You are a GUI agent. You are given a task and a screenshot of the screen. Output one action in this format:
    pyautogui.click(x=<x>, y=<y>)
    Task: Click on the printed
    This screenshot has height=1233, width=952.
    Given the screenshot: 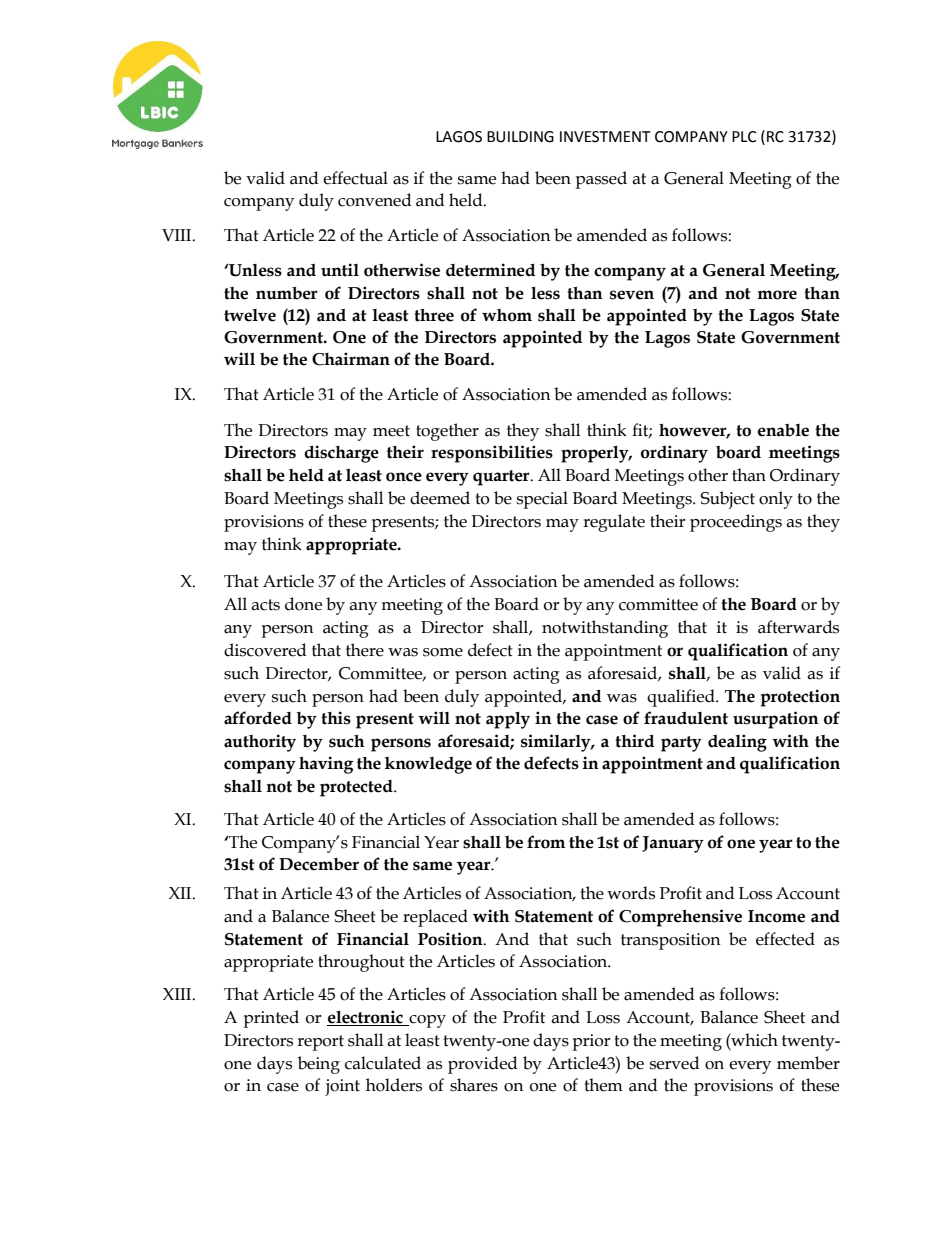 What is the action you would take?
    pyautogui.click(x=271, y=1019)
